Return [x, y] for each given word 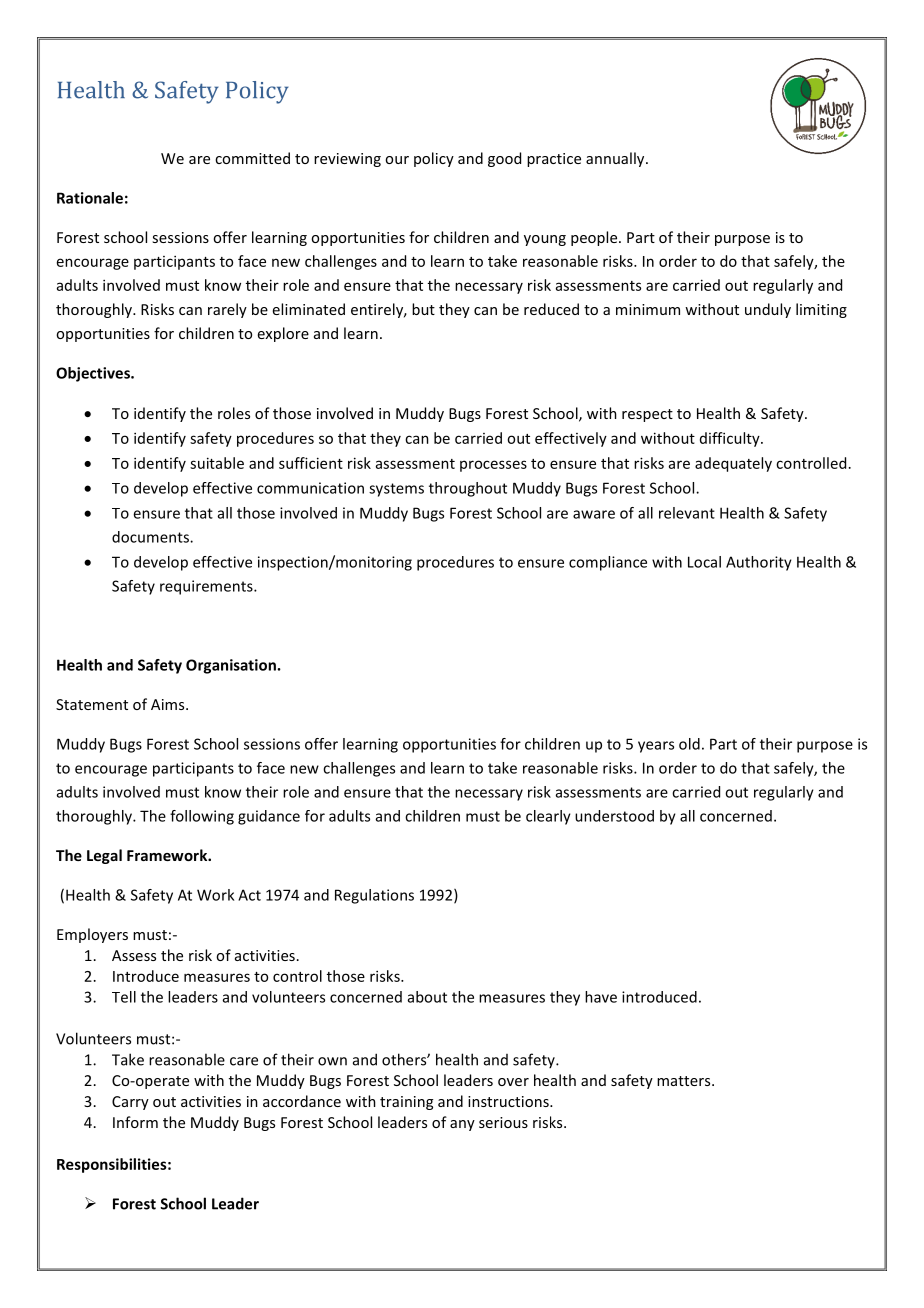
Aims [169, 704]
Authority [759, 563]
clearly [548, 817]
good [504, 159]
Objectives [94, 374]
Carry [130, 1103]
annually [616, 159]
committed [252, 158]
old [689, 744]
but [423, 309]
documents [151, 537]
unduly [768, 310]
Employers [92, 935]
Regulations [374, 896]
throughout [468, 489]
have [601, 997]
